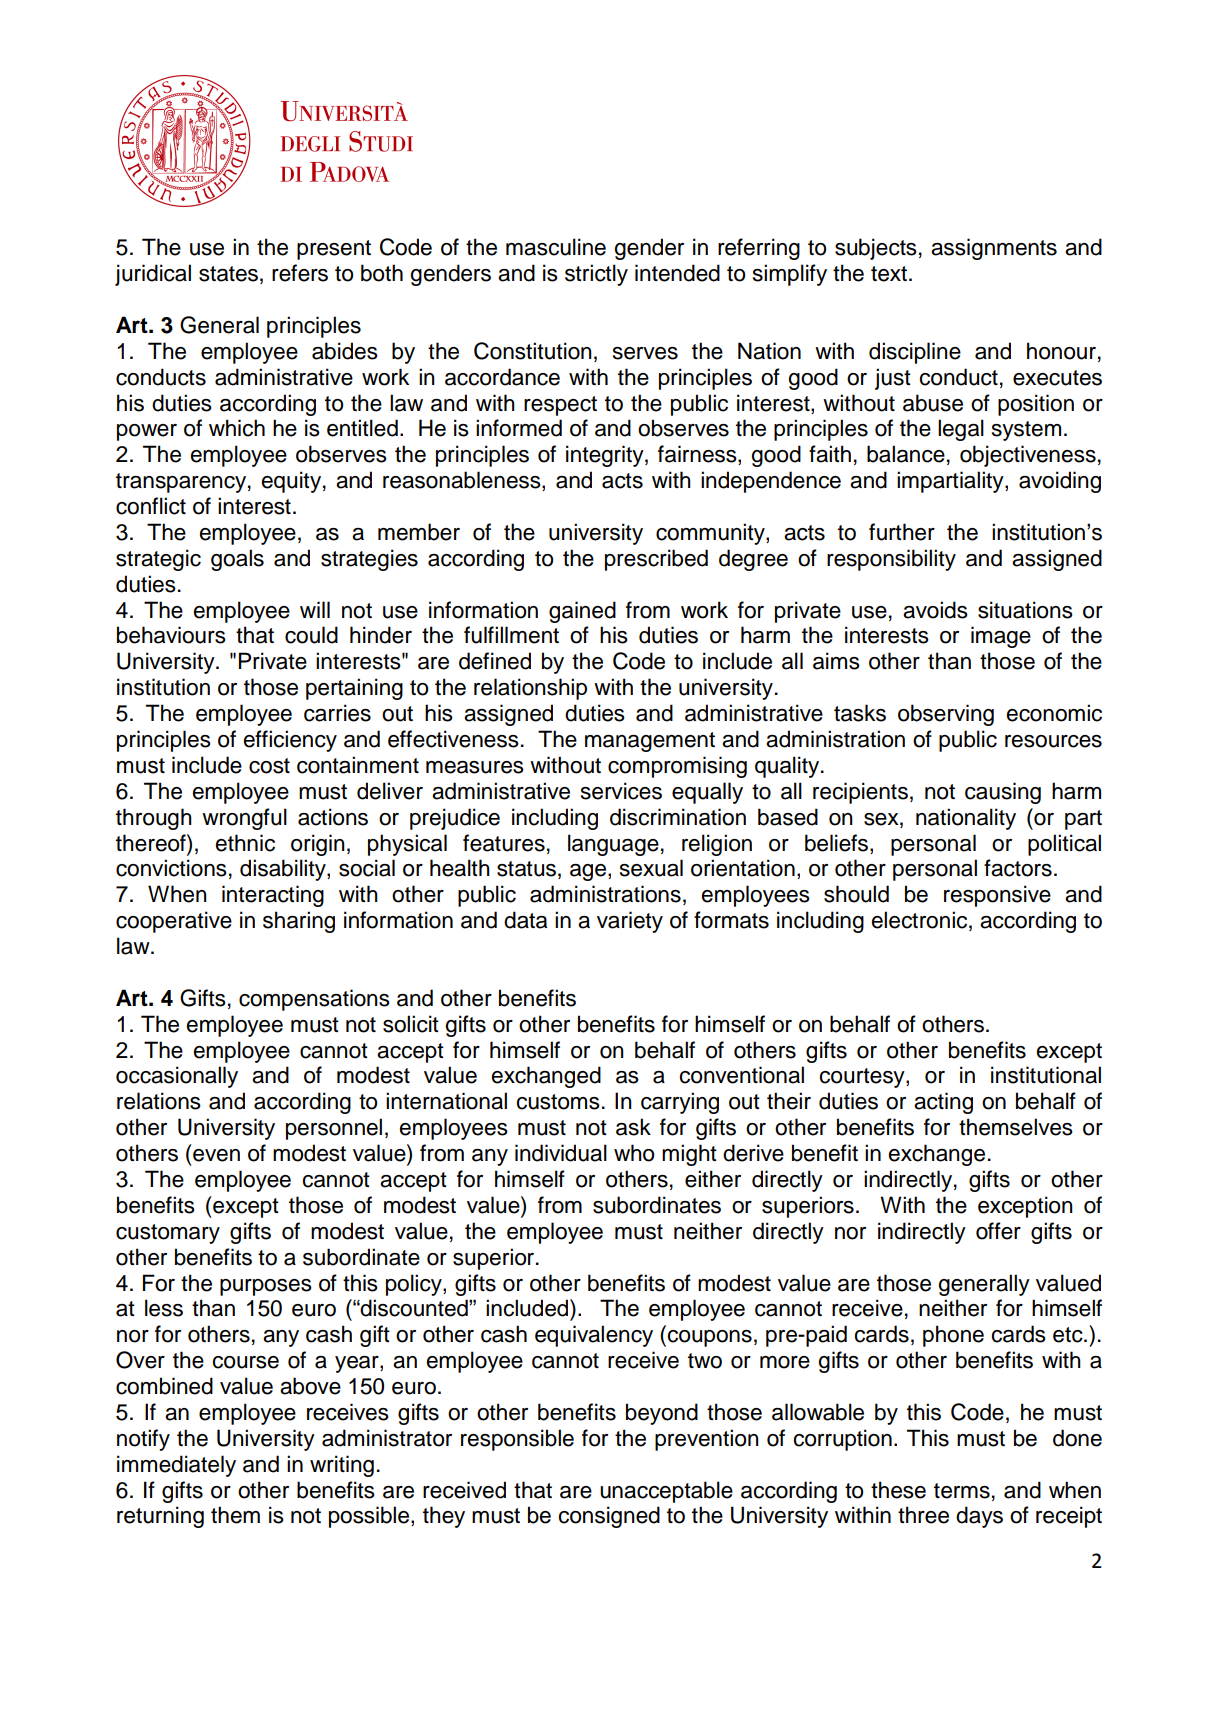 The width and height of the image is (1218, 1723). Describe the element at coordinates (300, 273) in the image. I see `refers` at that location.
